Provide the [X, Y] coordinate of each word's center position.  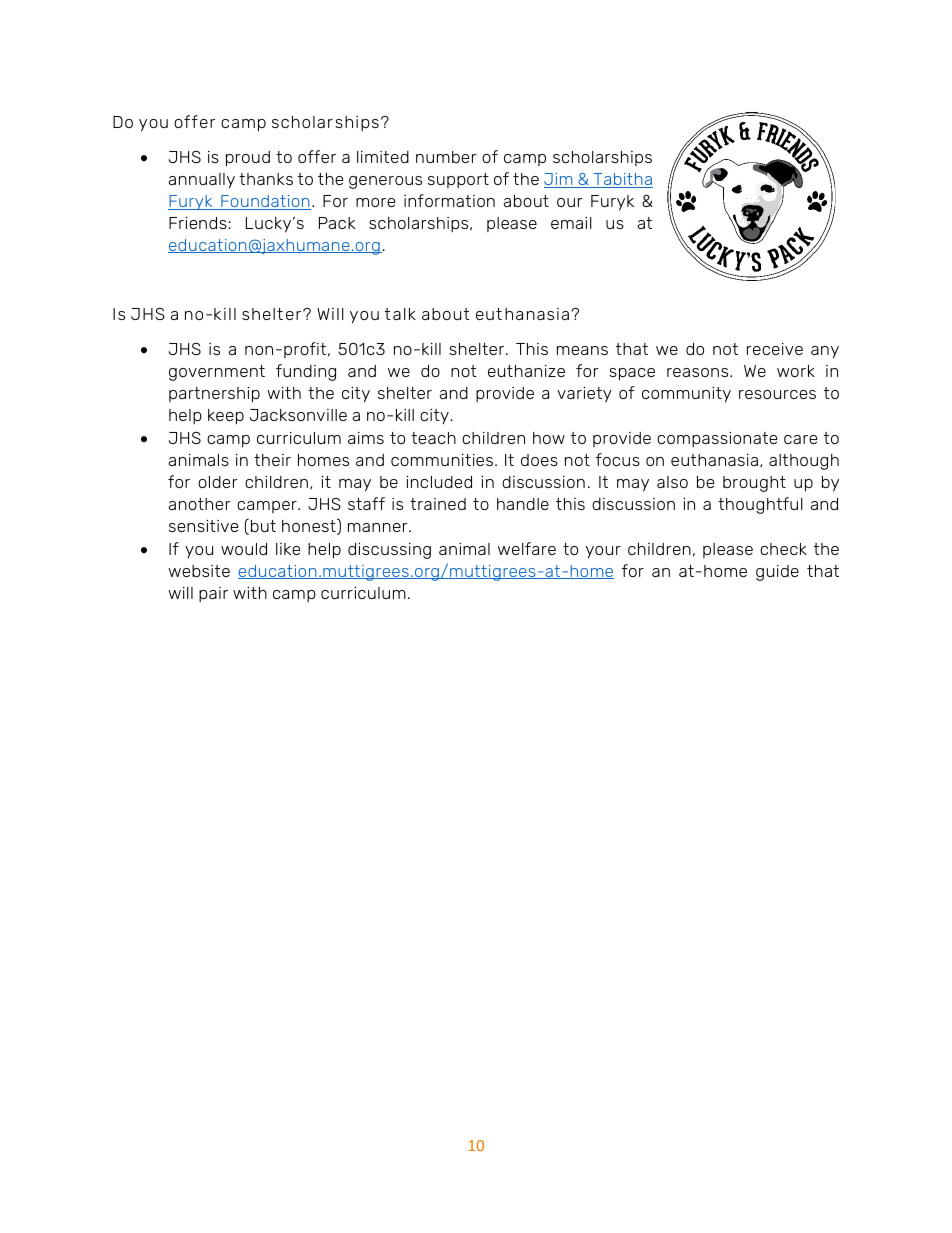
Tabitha [622, 180]
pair [213, 594]
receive [775, 349]
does [539, 460]
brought [754, 484]
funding [306, 372]
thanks [266, 179]
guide [777, 573]
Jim [559, 180]
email [571, 223]
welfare [527, 548]
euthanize [526, 371]
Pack [337, 223]
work [796, 371]
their [272, 460]
